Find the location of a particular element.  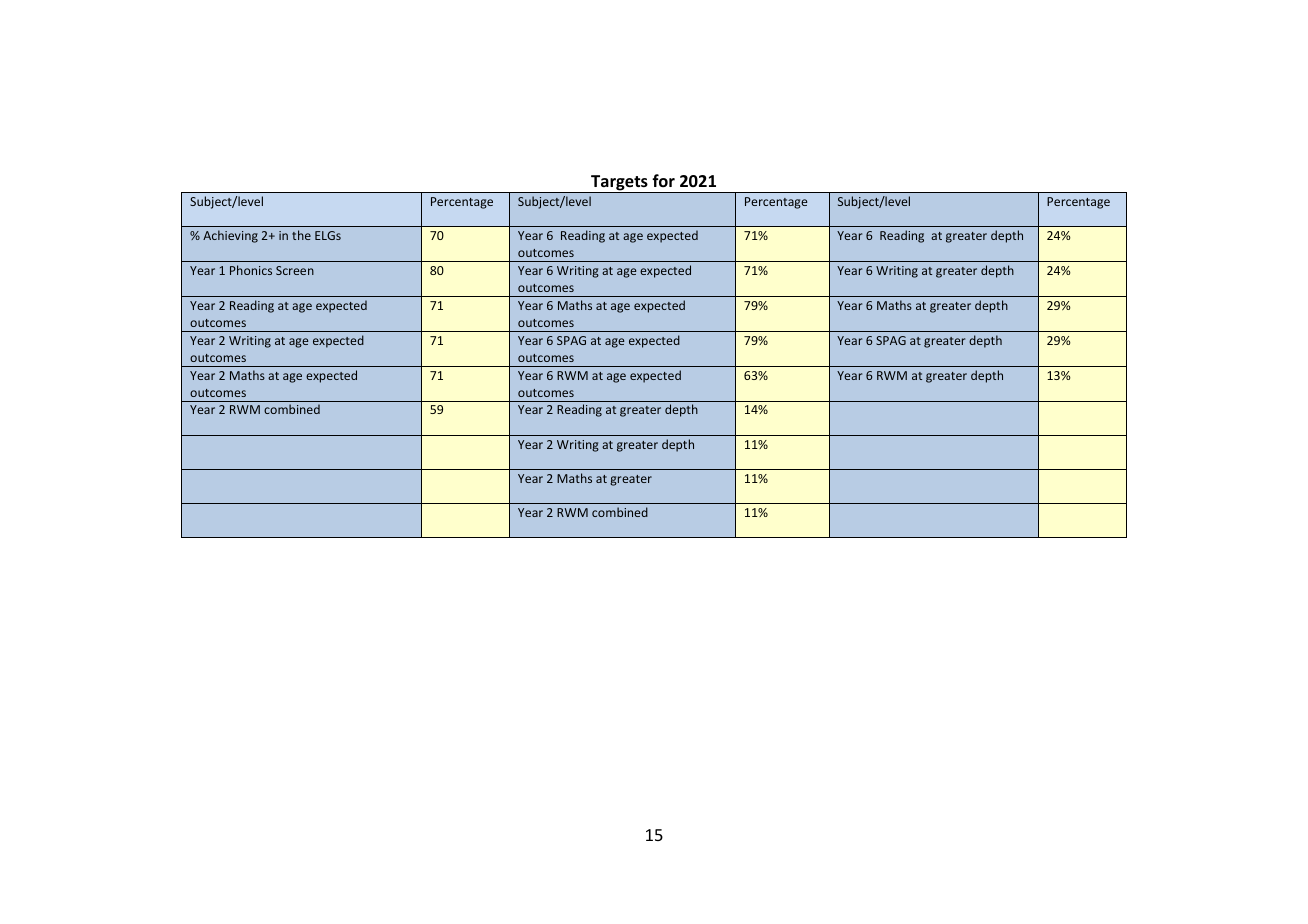

Achieving is located at coordinates (230, 236).
